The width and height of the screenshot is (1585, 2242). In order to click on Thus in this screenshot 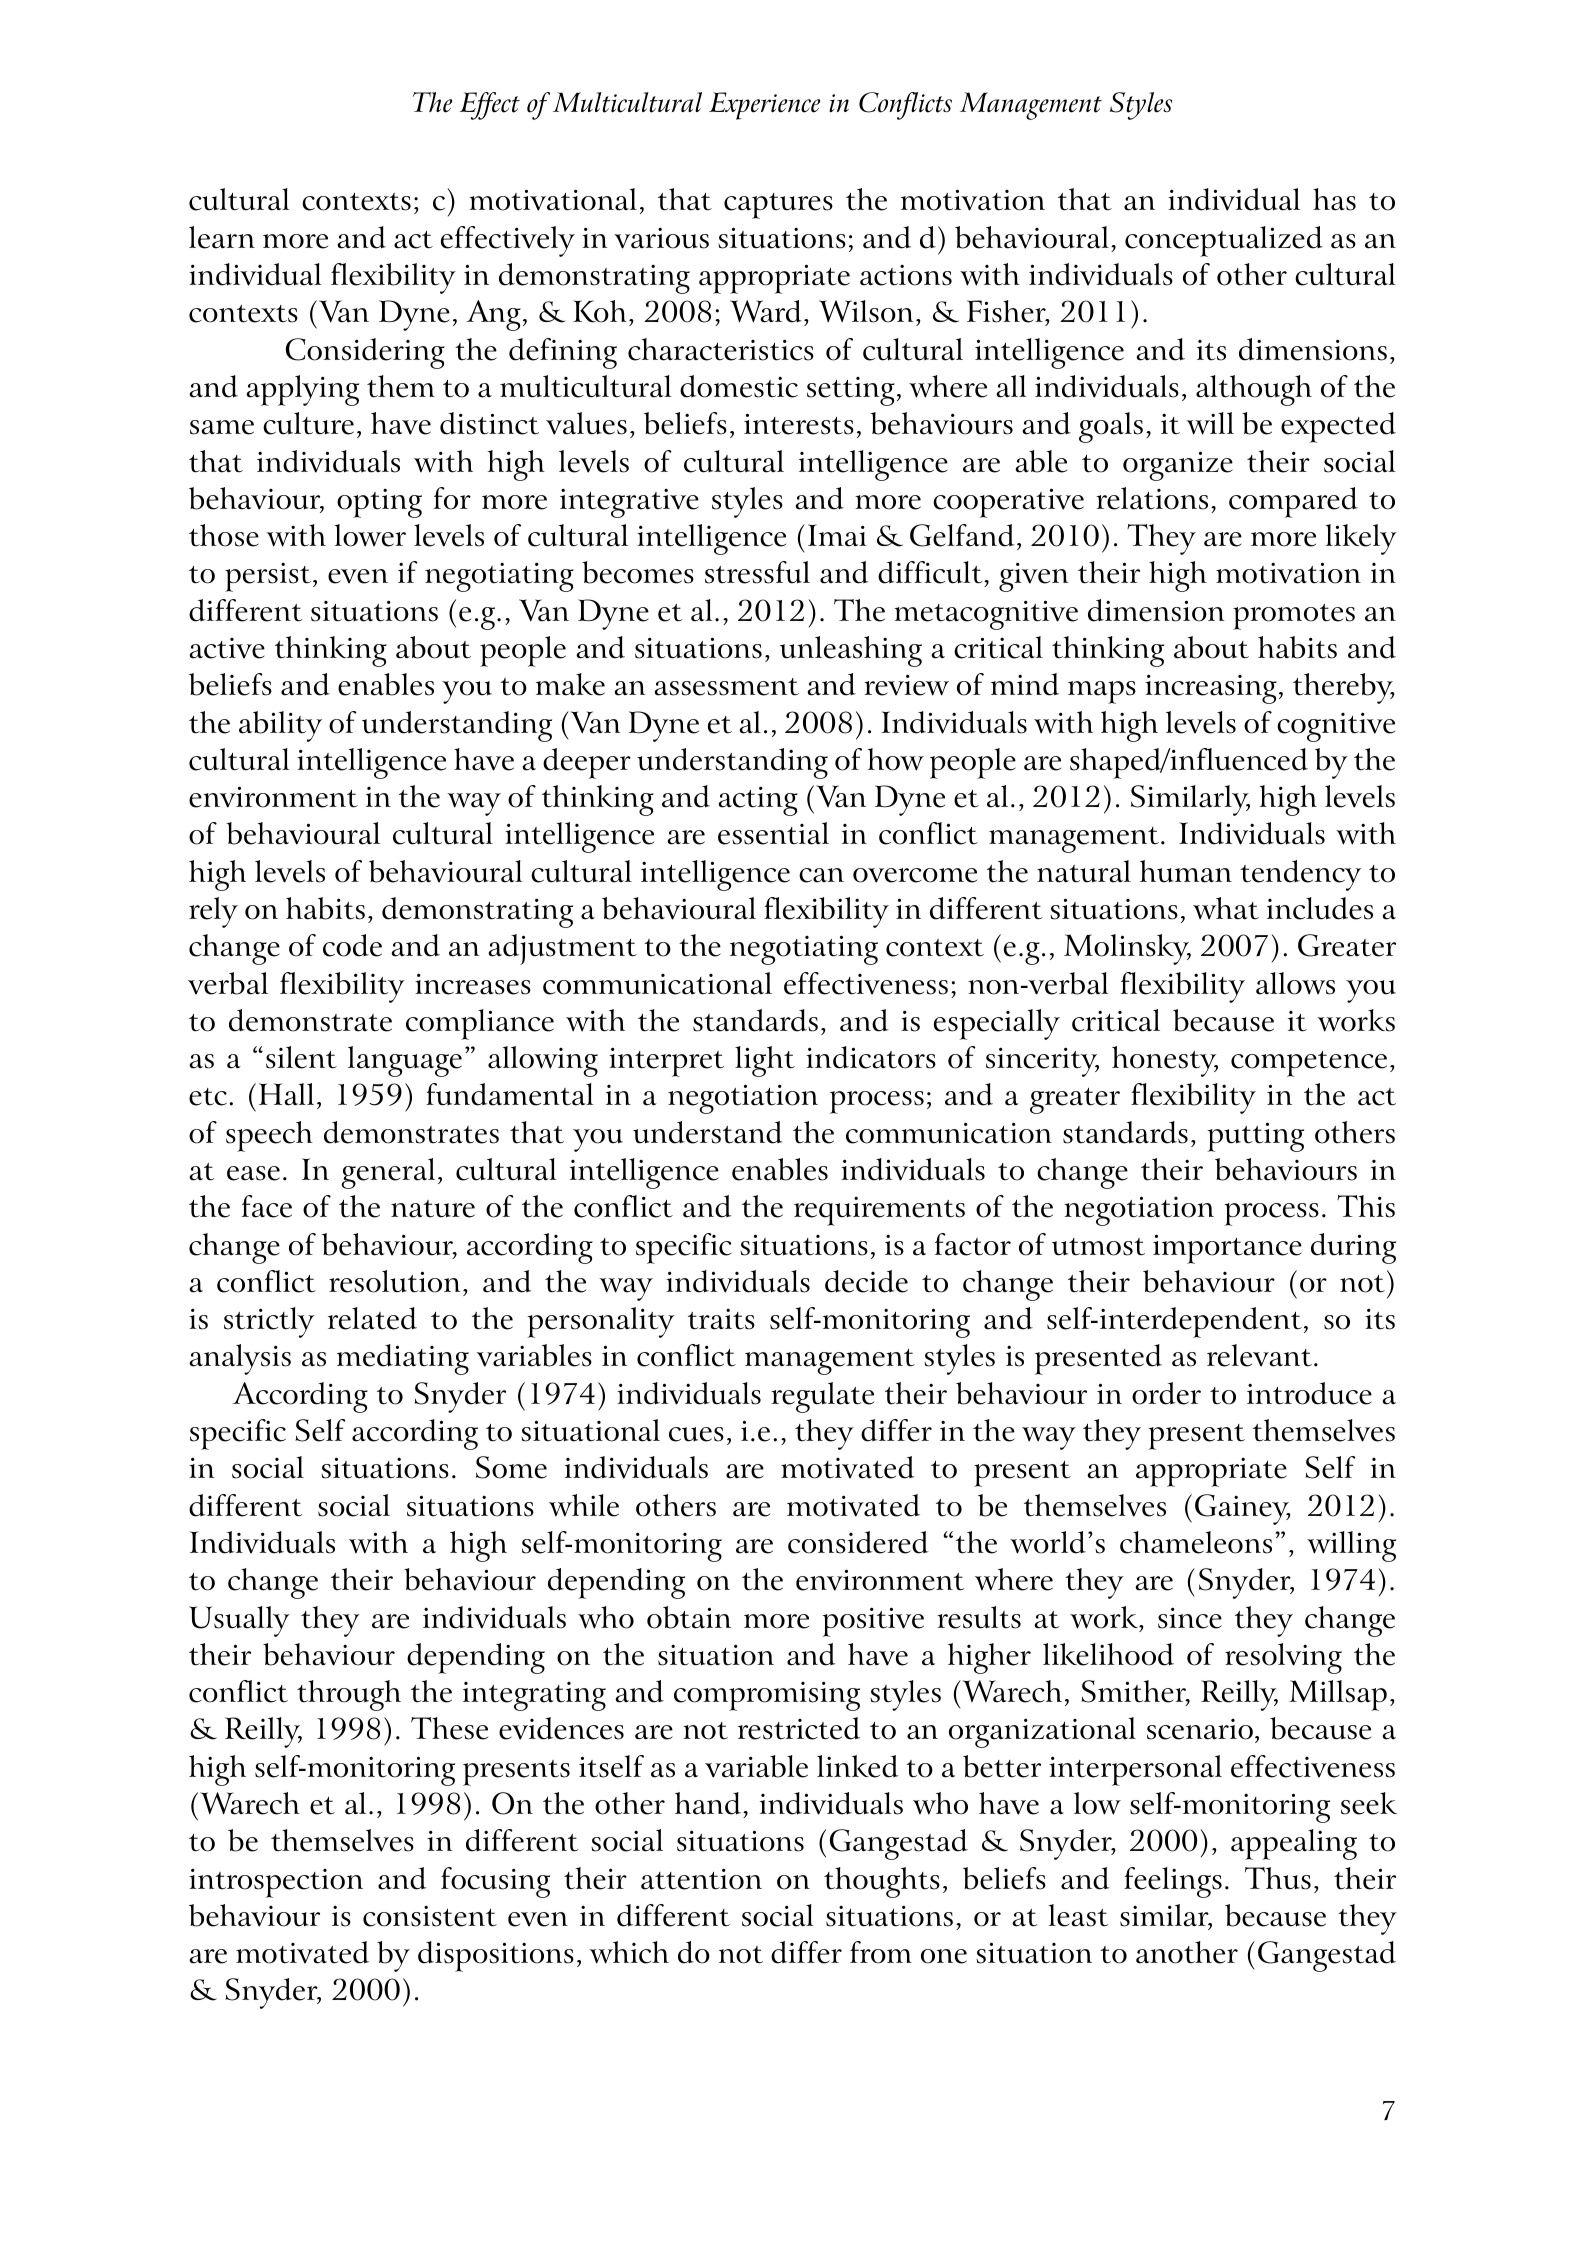, I will do `click(1278, 1878)`.
